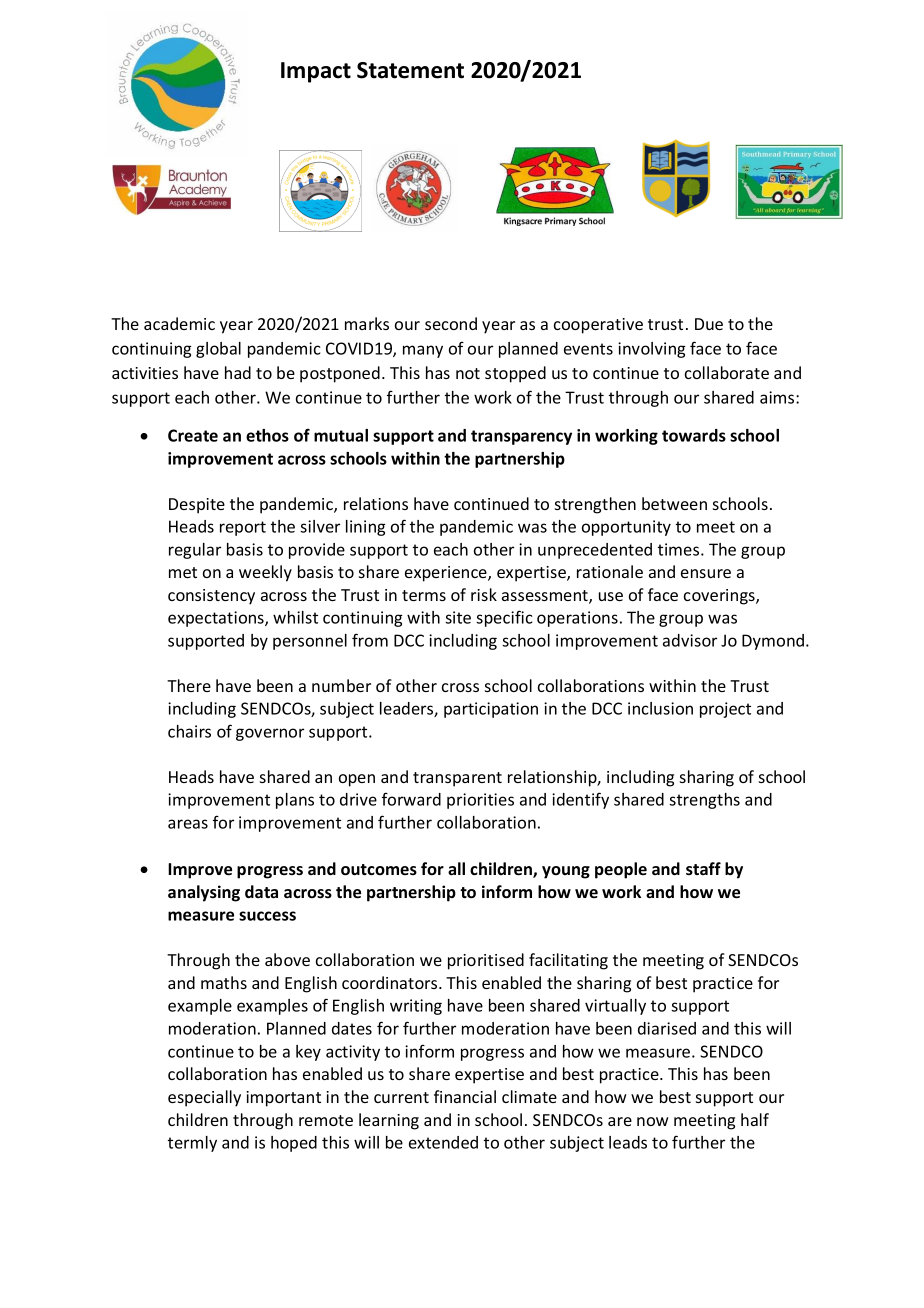 The height and width of the page is (1308, 924). I want to click on Impact, so click(316, 72).
